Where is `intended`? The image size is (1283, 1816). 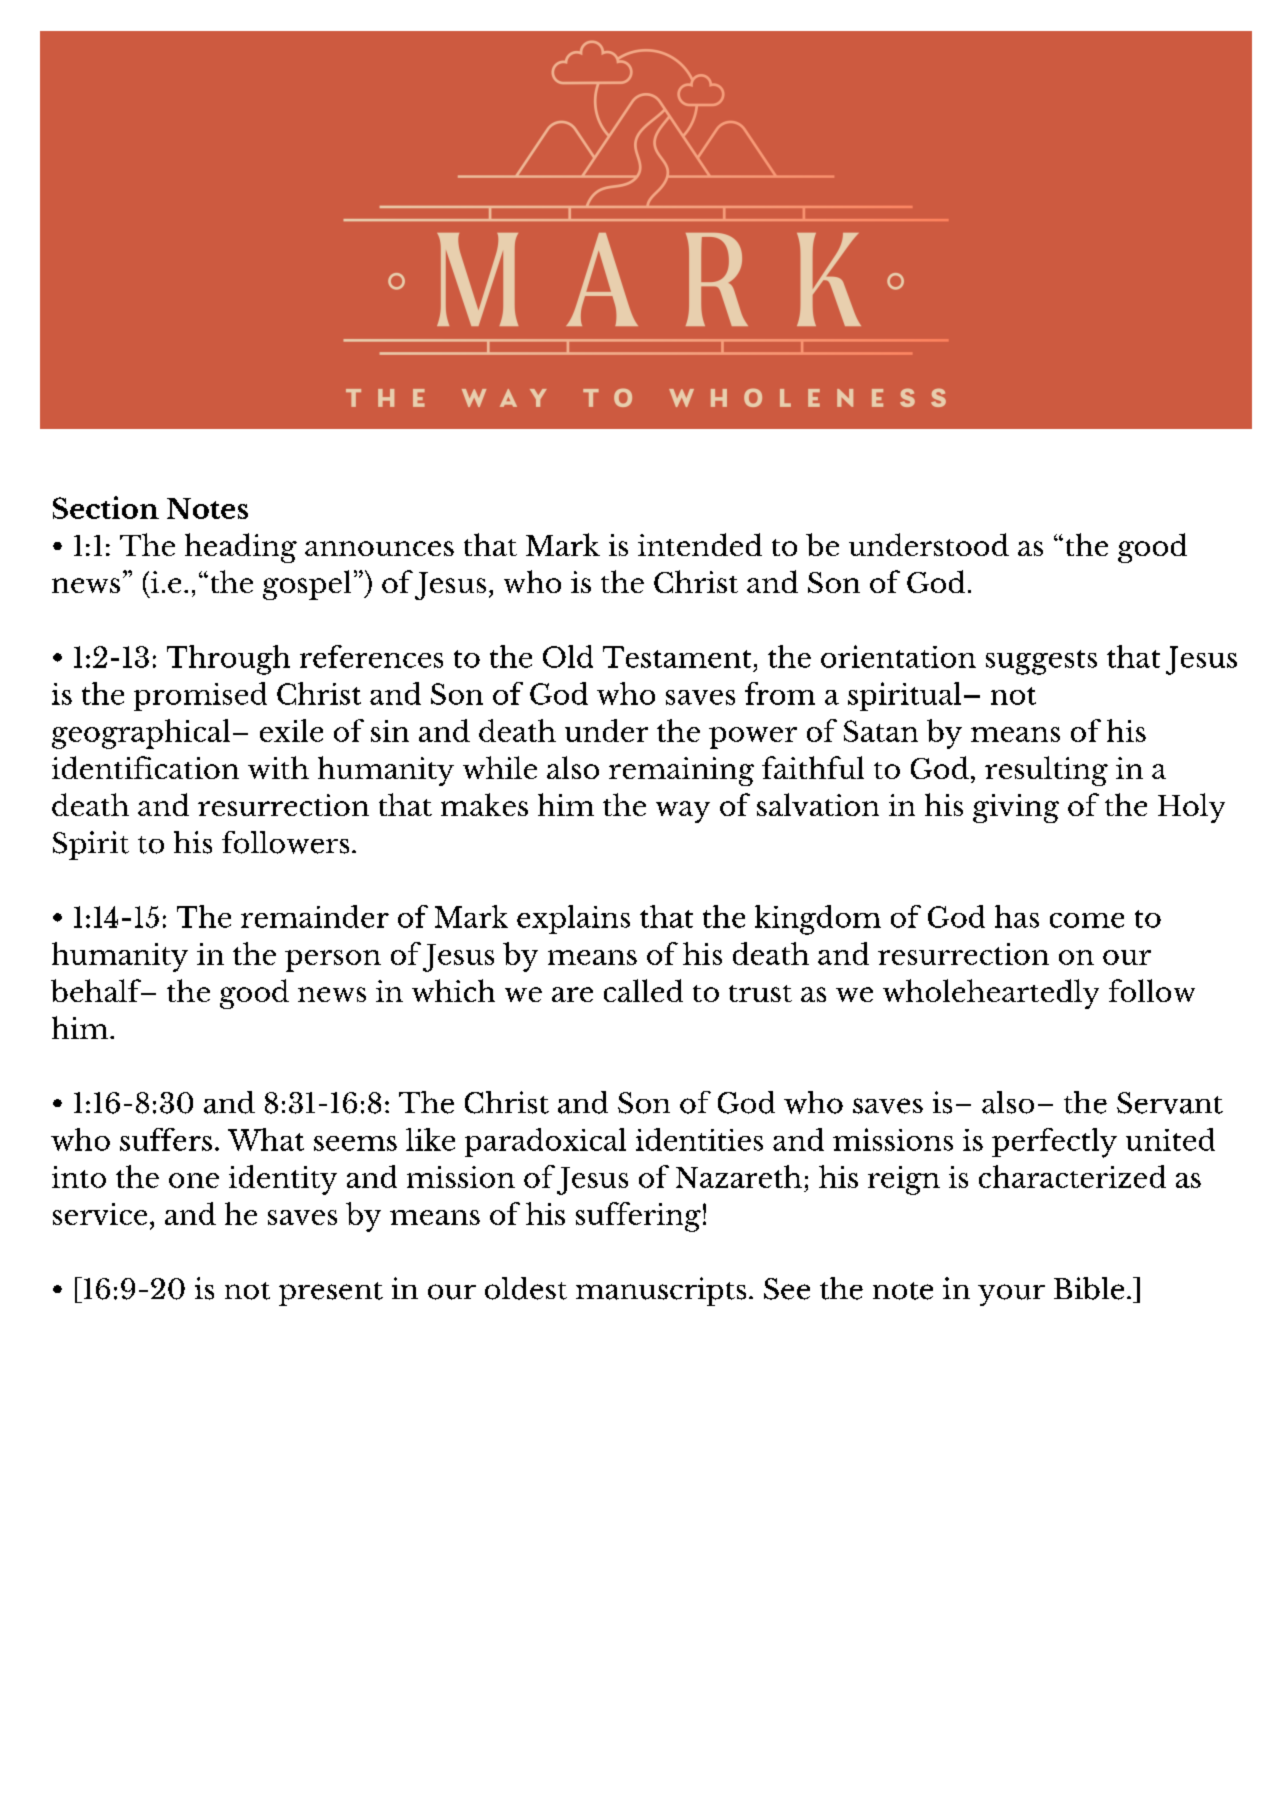 intended is located at coordinates (700, 544).
